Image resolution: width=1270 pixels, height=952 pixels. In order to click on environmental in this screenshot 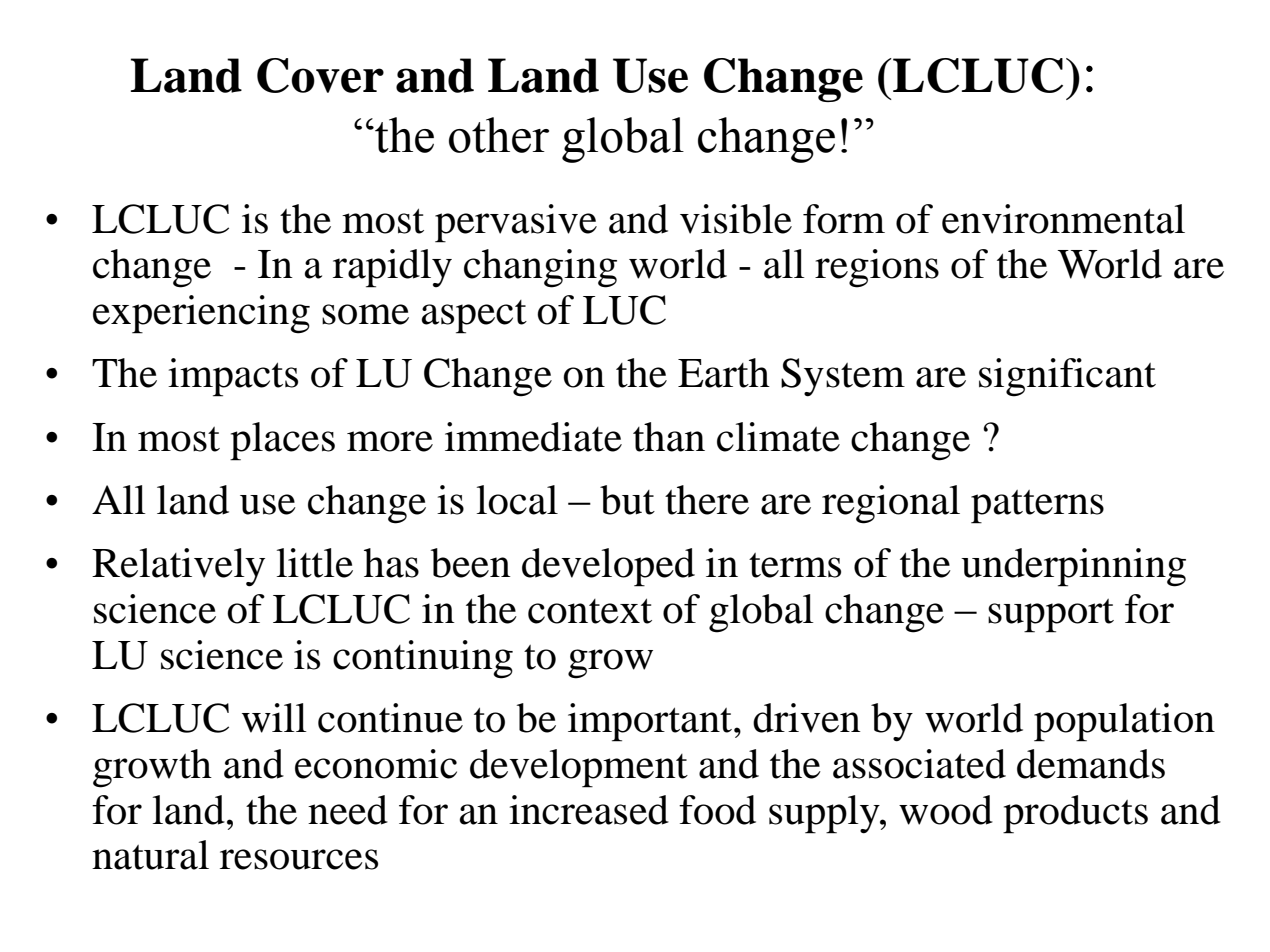, I will do `click(1063, 219)`.
